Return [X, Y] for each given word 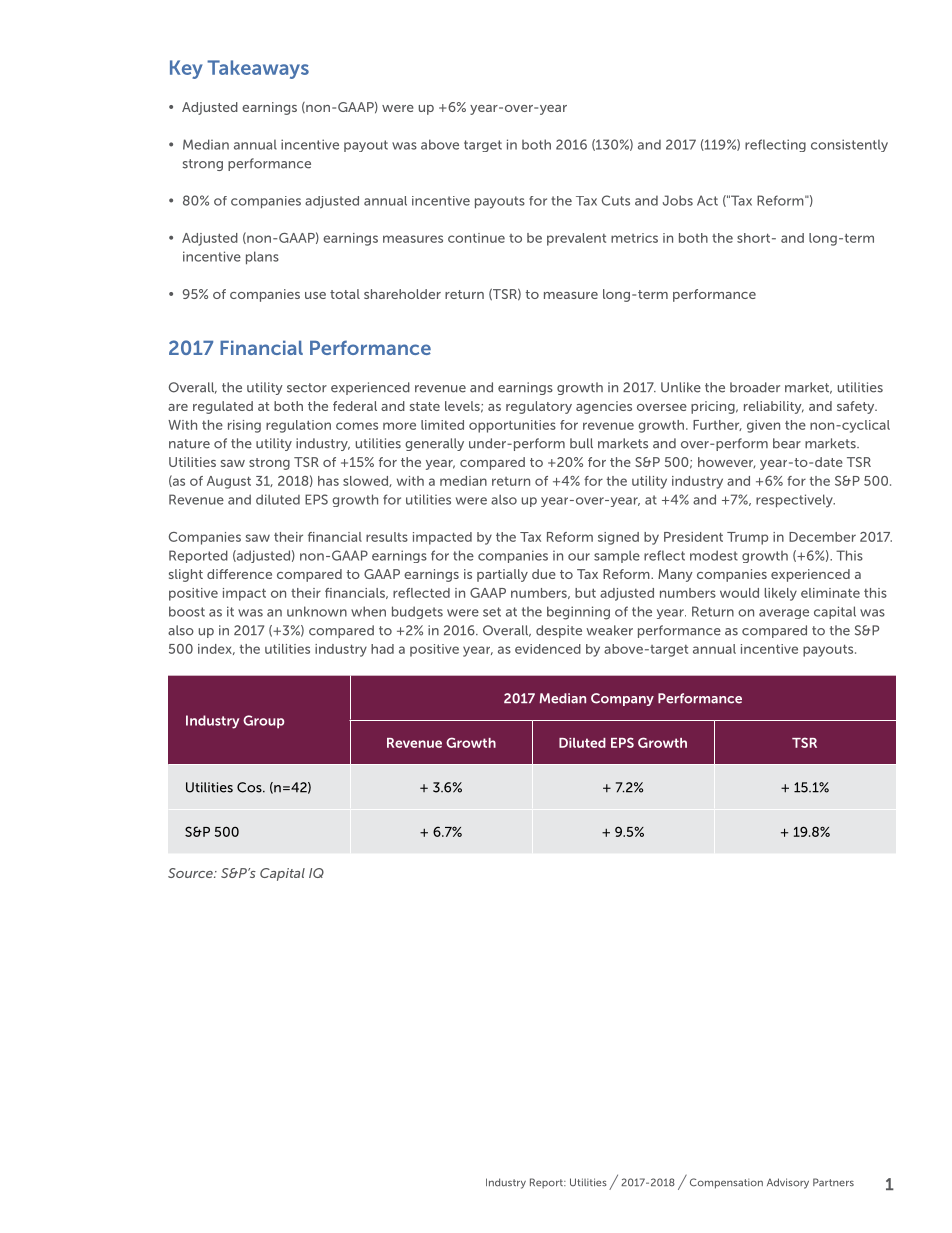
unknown [317, 611]
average [784, 614]
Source [191, 873]
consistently [849, 145]
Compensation [726, 1183]
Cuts [616, 200]
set [492, 612]
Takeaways [258, 69]
